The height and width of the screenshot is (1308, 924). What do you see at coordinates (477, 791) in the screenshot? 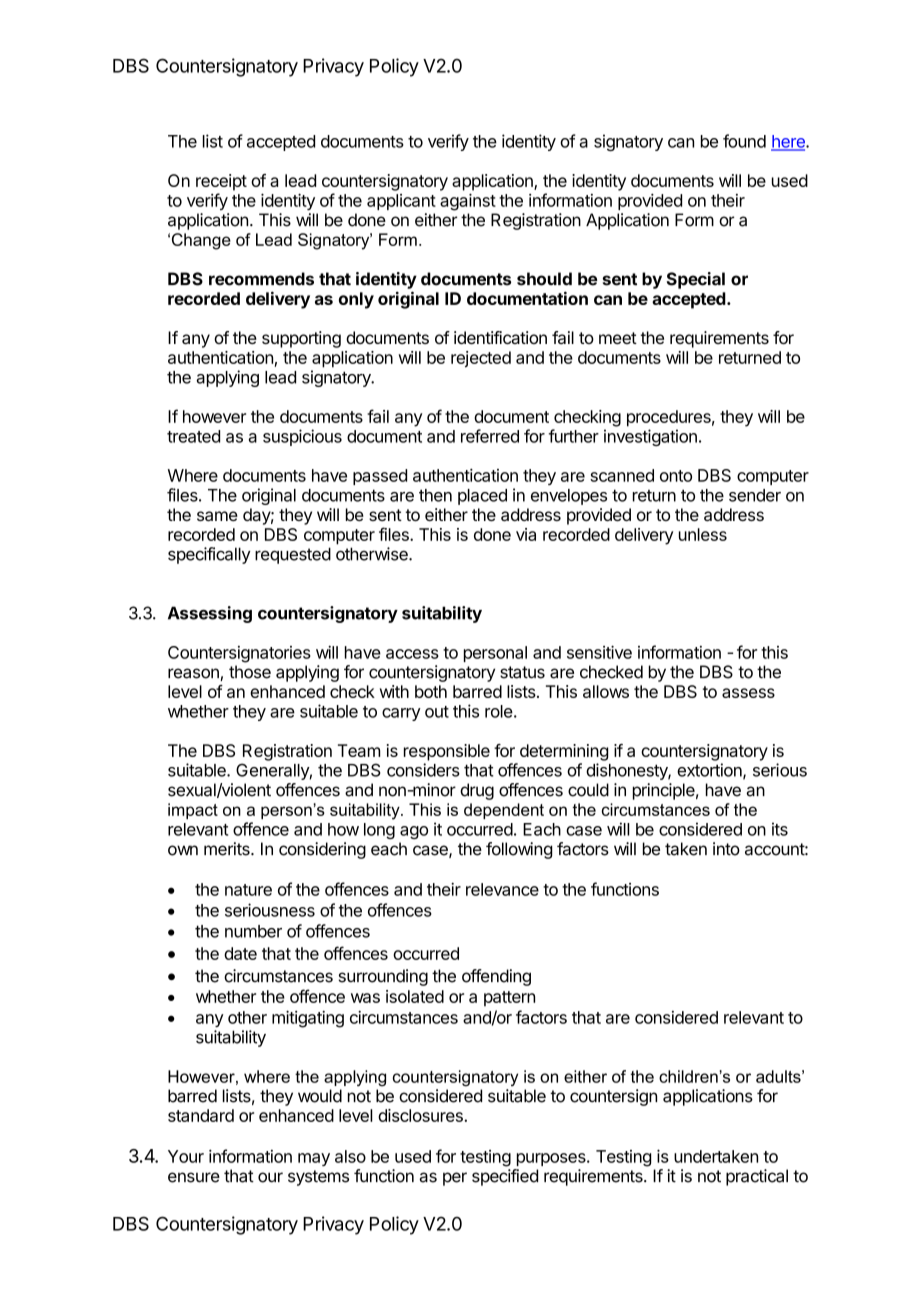
I see `drug` at bounding box center [477, 791].
